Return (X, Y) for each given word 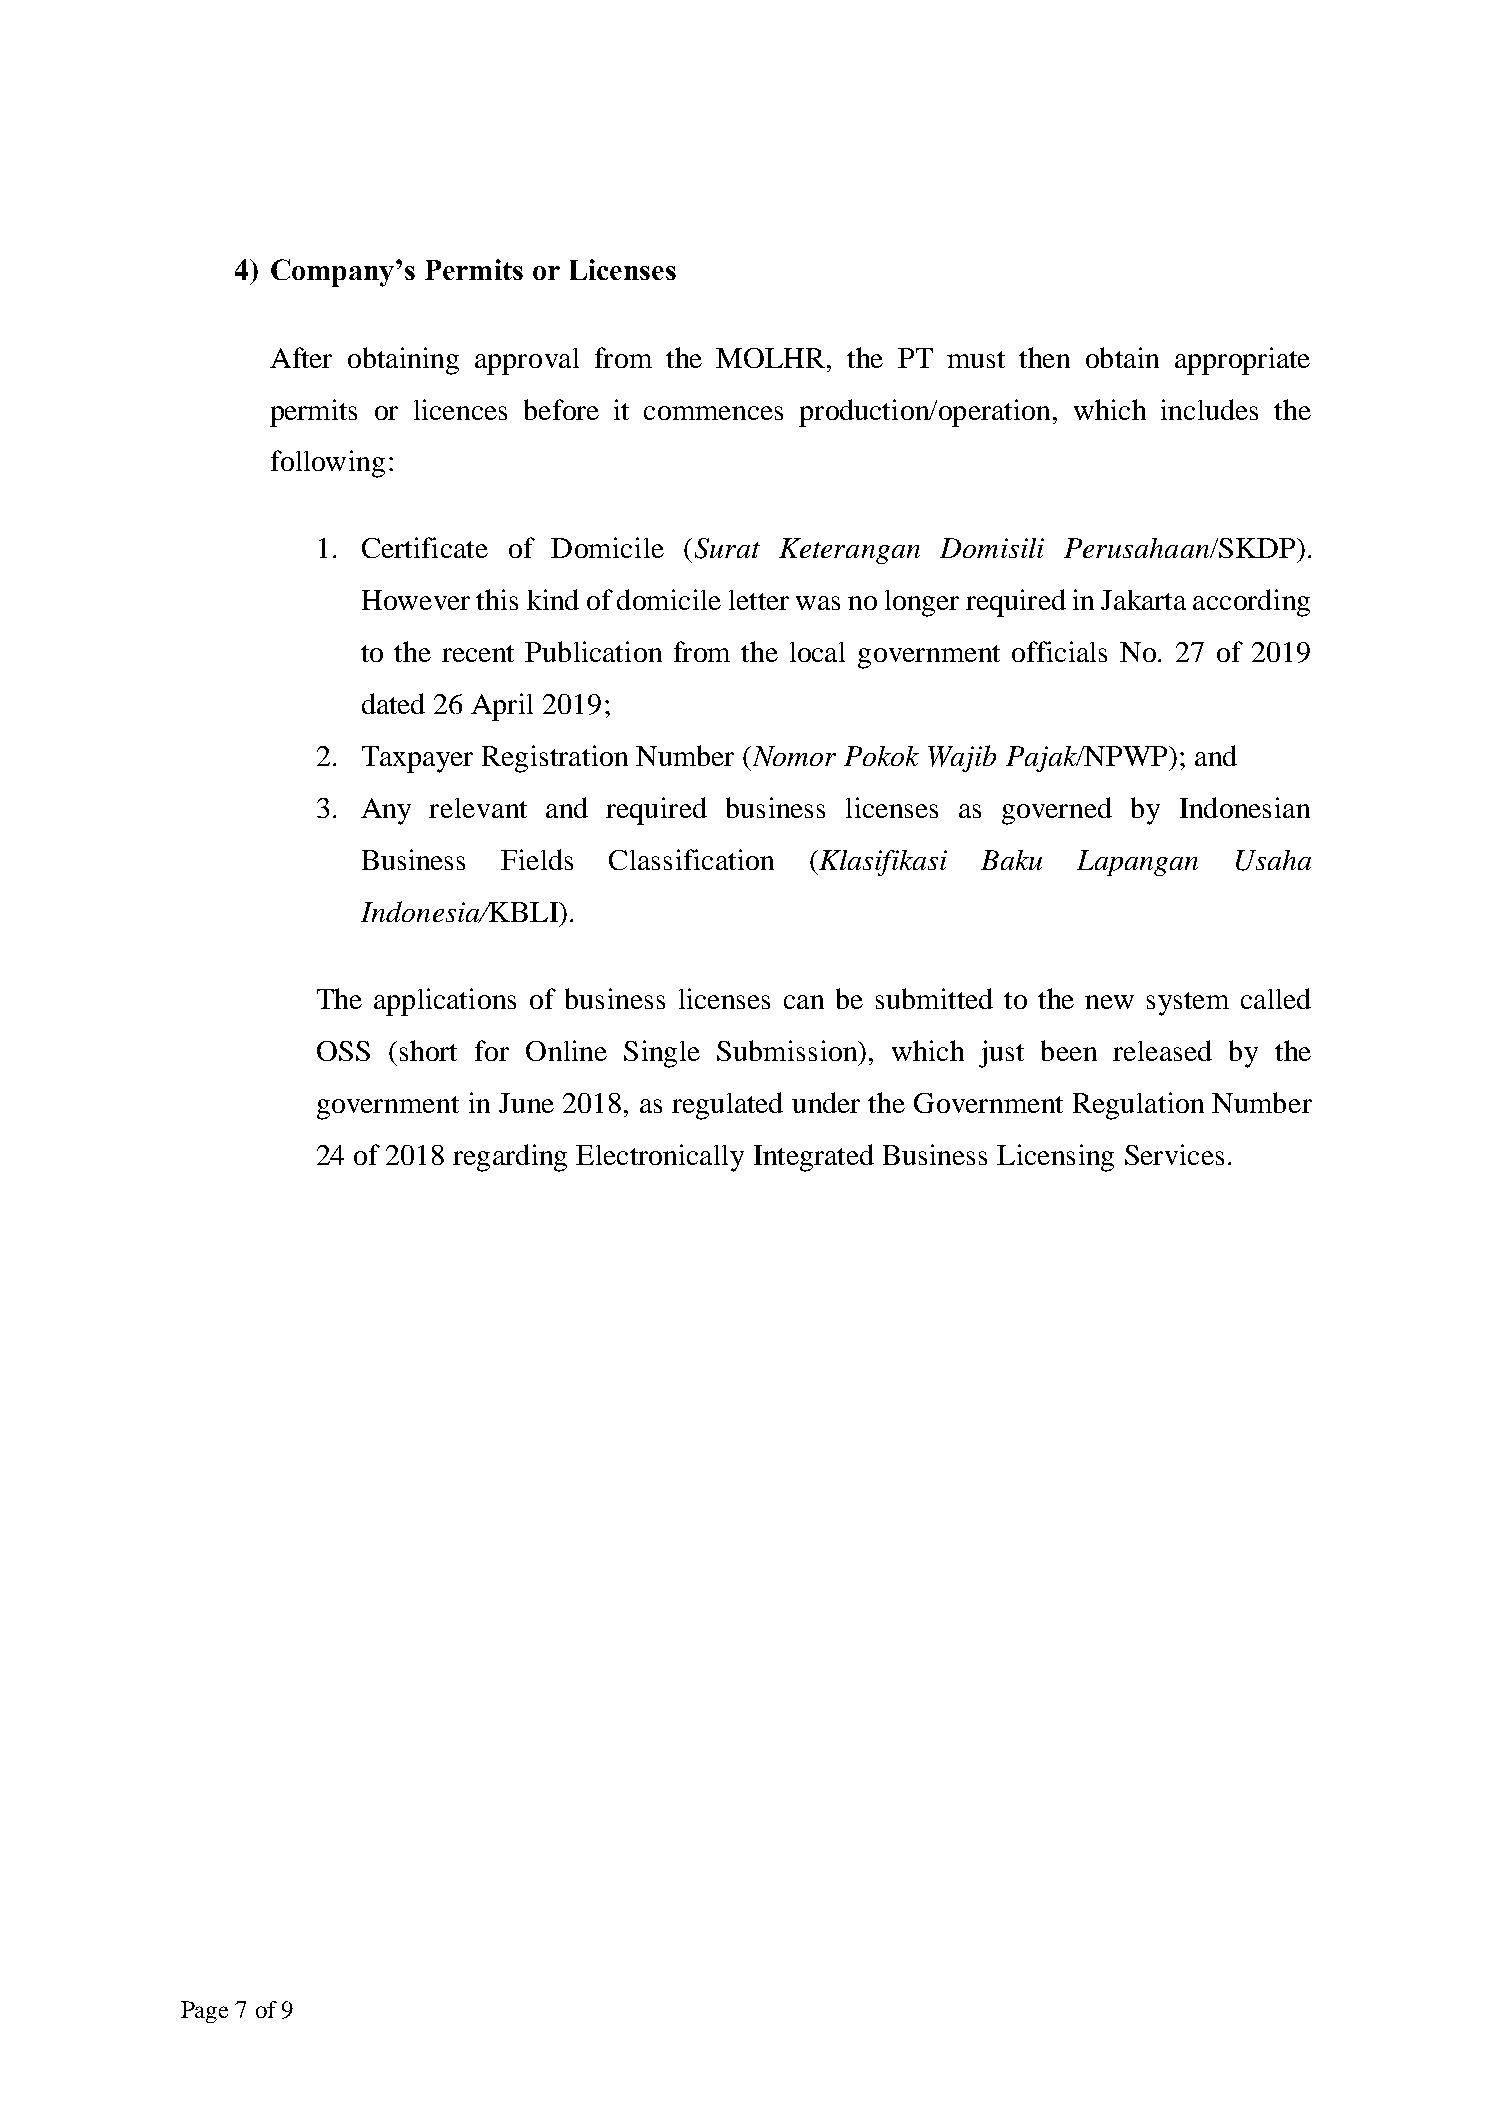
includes (1209, 409)
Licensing (1055, 1158)
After (301, 357)
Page (204, 2012)
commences (713, 413)
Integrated (814, 1158)
